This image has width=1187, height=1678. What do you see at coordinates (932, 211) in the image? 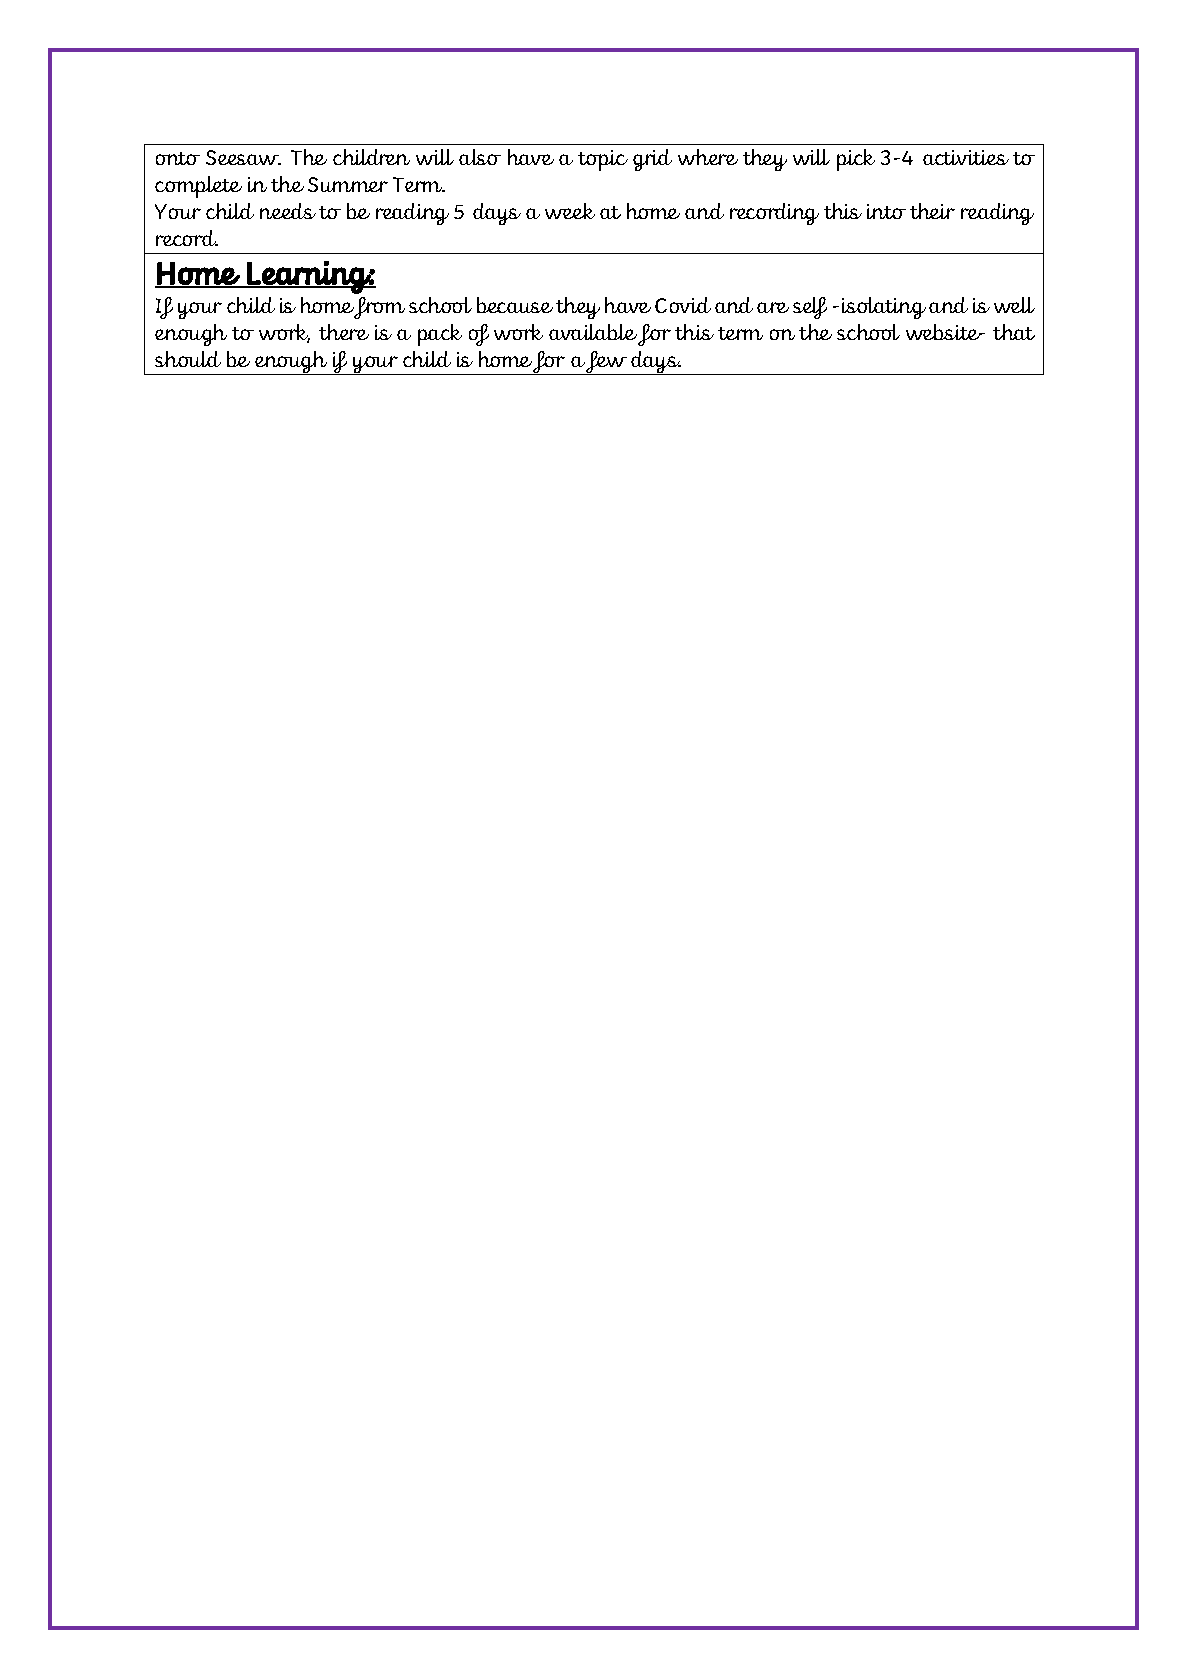
I see `their` at bounding box center [932, 211].
